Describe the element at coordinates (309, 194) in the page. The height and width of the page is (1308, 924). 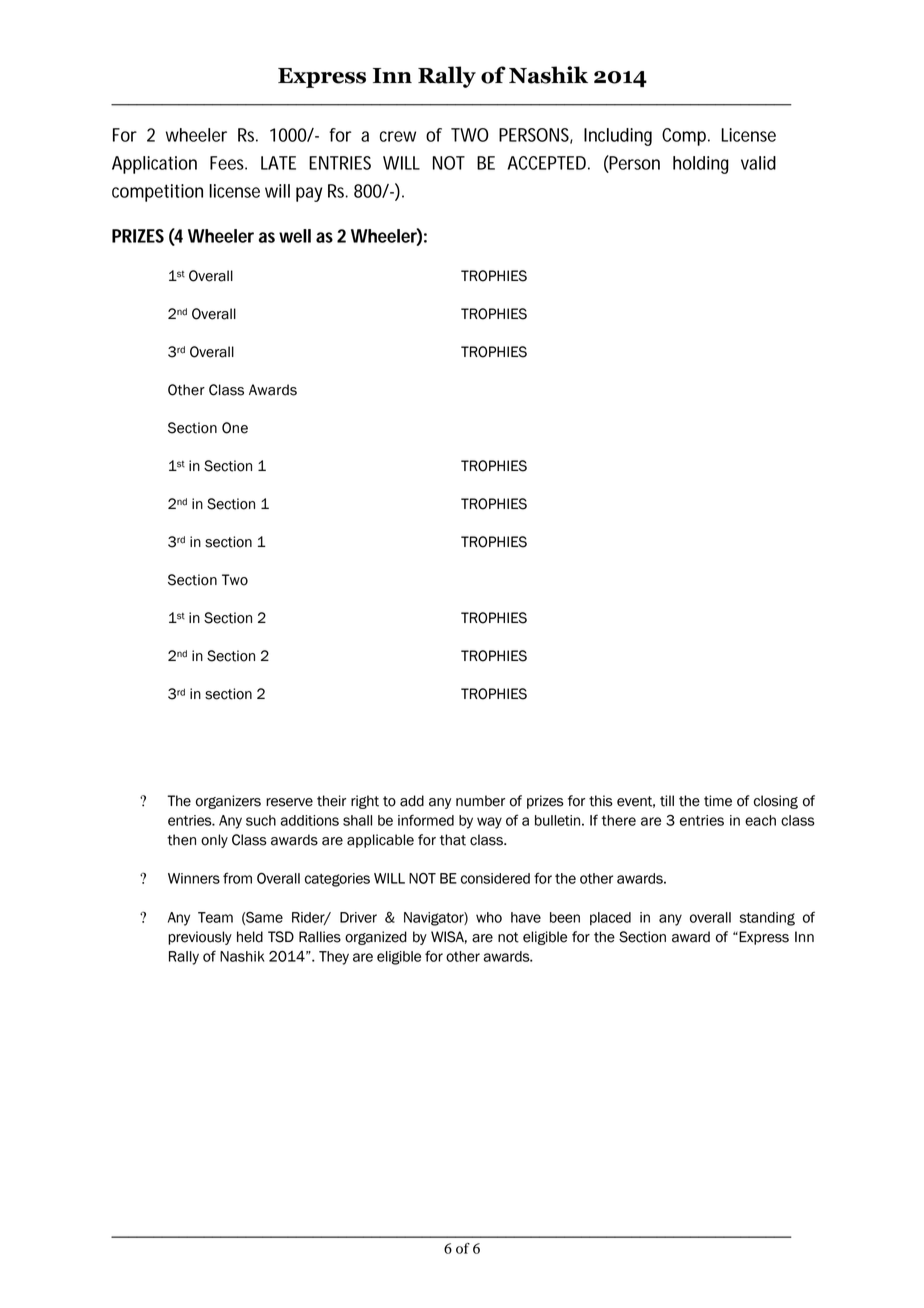
I see `pay` at that location.
